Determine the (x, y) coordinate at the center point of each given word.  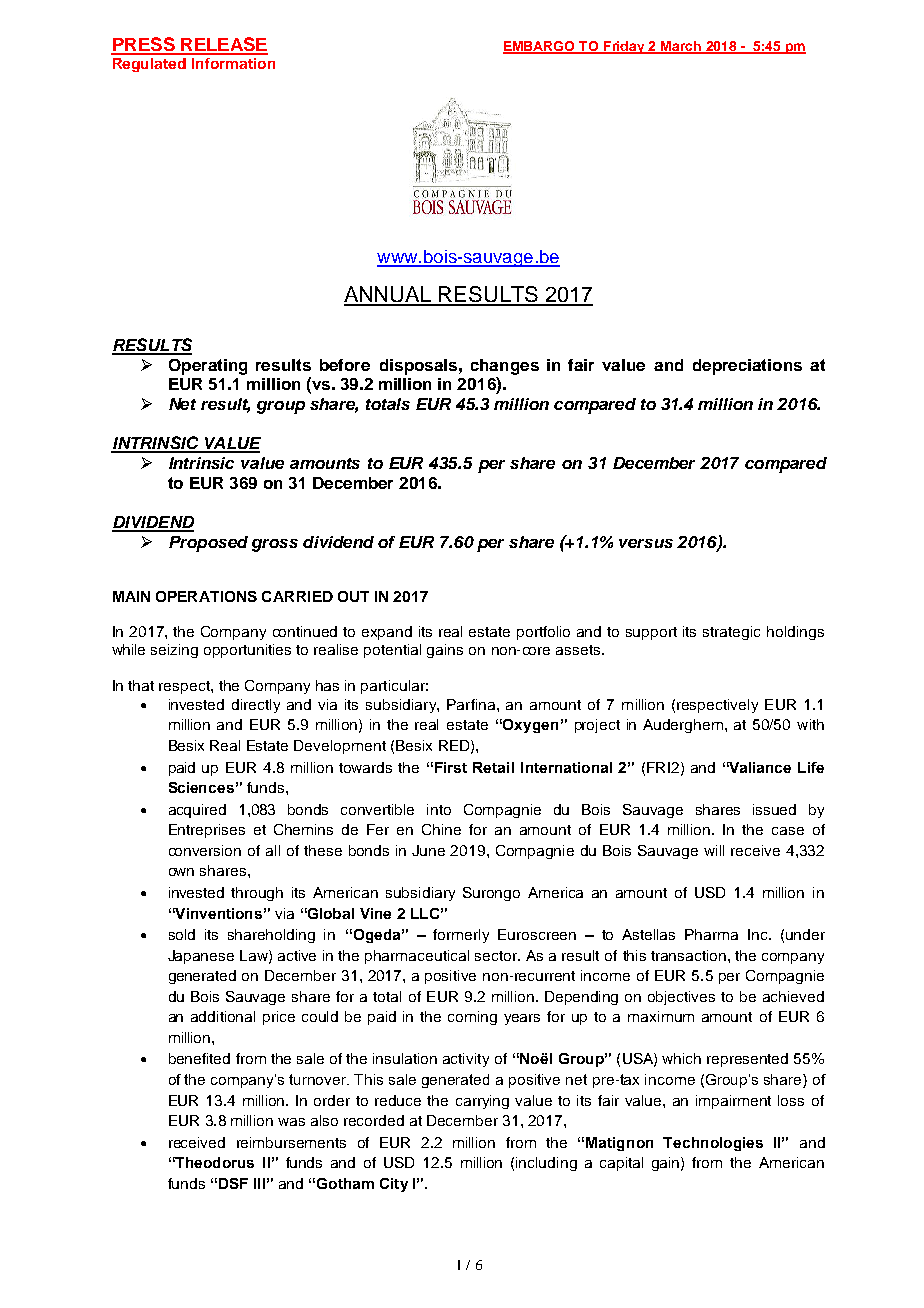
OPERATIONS (206, 596)
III (259, 1183)
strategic (731, 633)
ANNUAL (389, 295)
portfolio (543, 633)
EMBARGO (540, 47)
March (681, 47)
